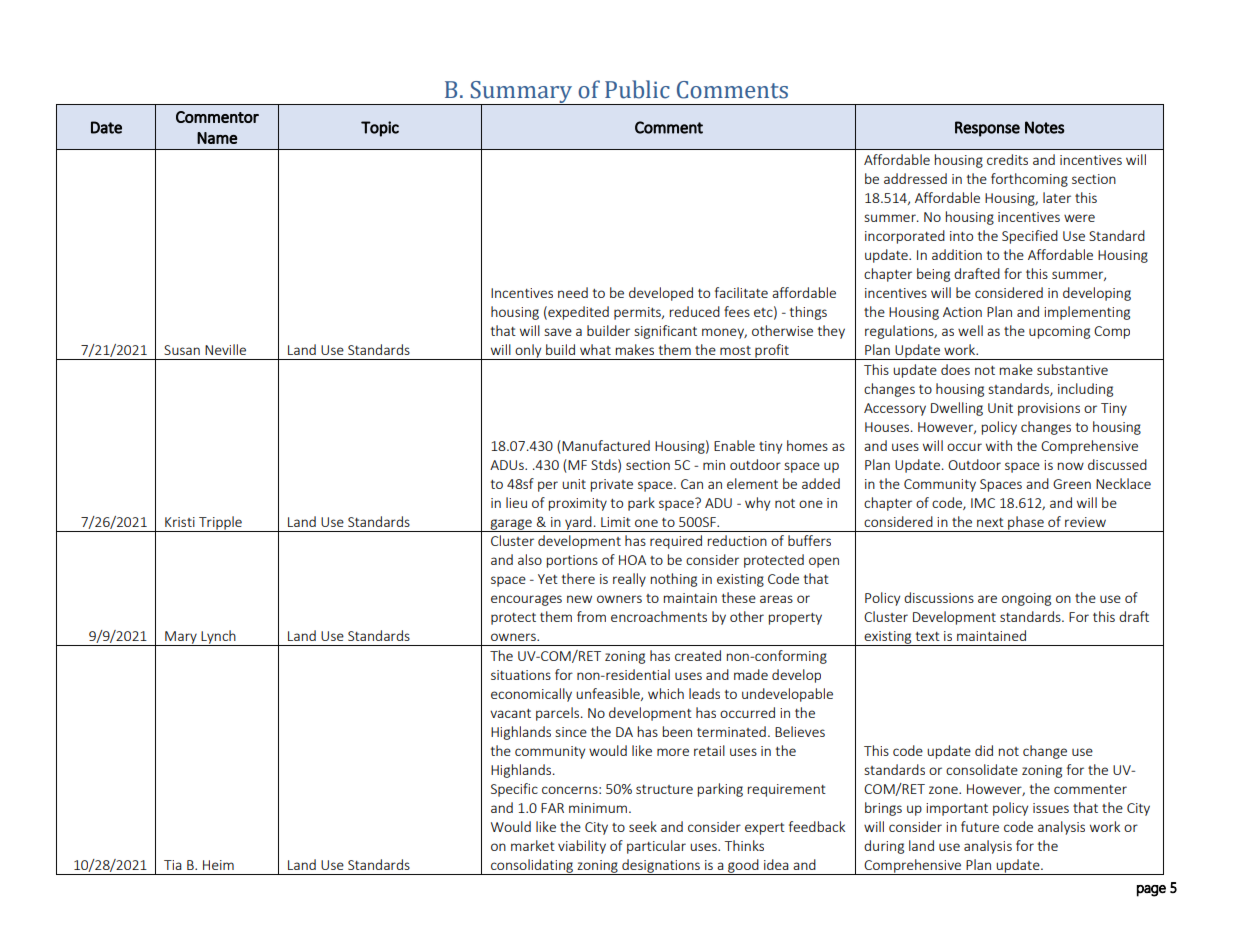  What do you see at coordinates (656, 847) in the document?
I see `particular` at bounding box center [656, 847].
